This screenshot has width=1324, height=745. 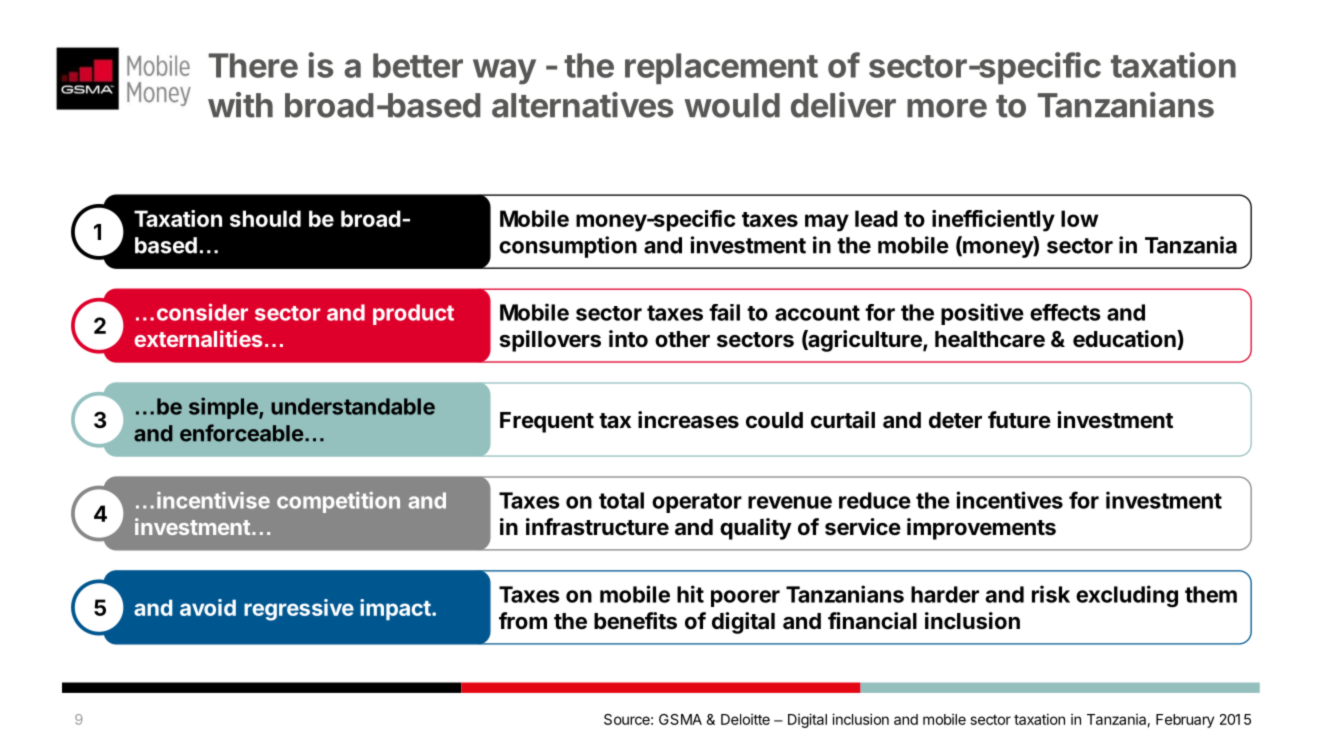 What do you see at coordinates (745, 719) in the screenshot?
I see `Deloitte` at bounding box center [745, 719].
